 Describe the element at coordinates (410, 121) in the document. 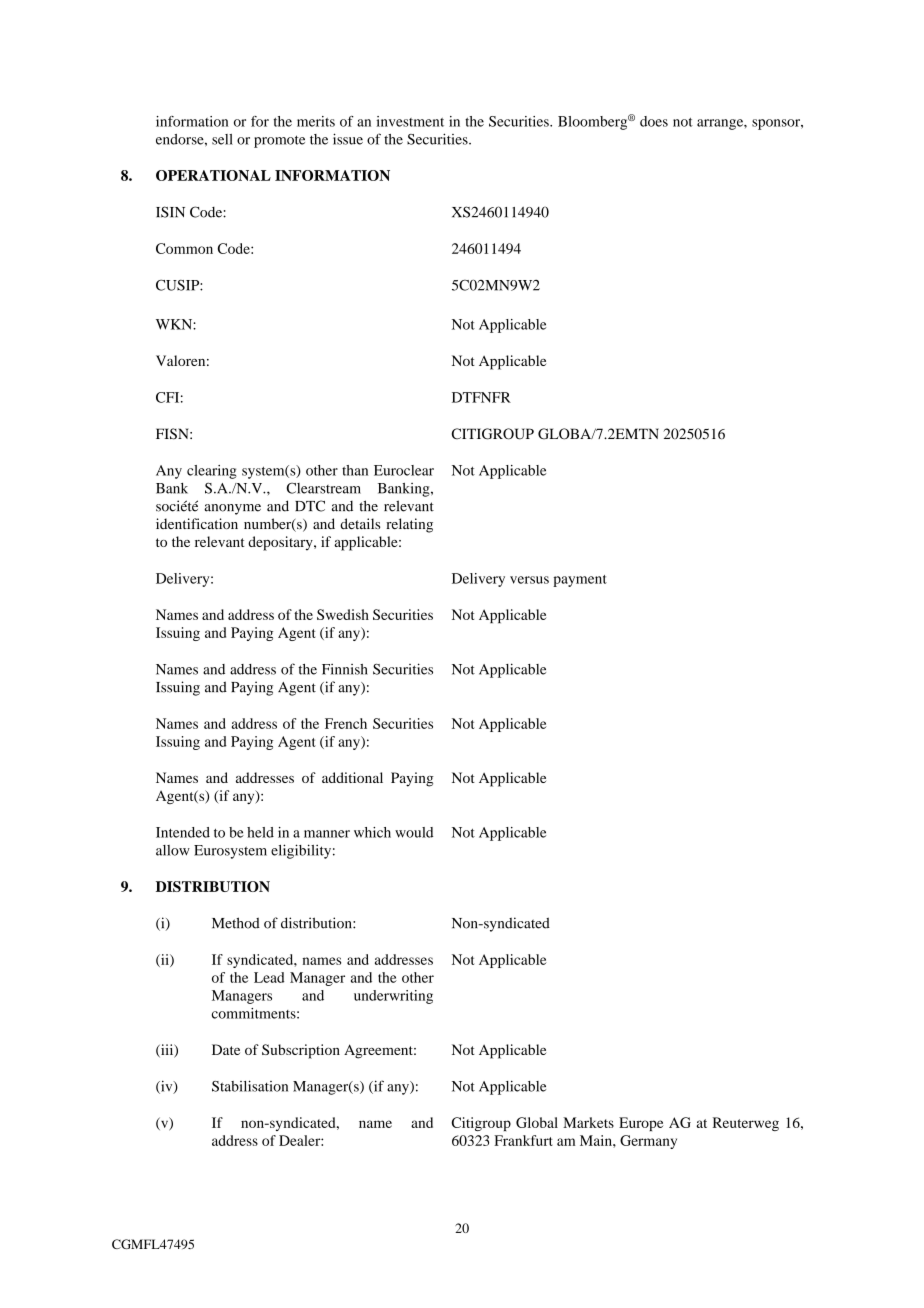

I see `investment` at that location.
